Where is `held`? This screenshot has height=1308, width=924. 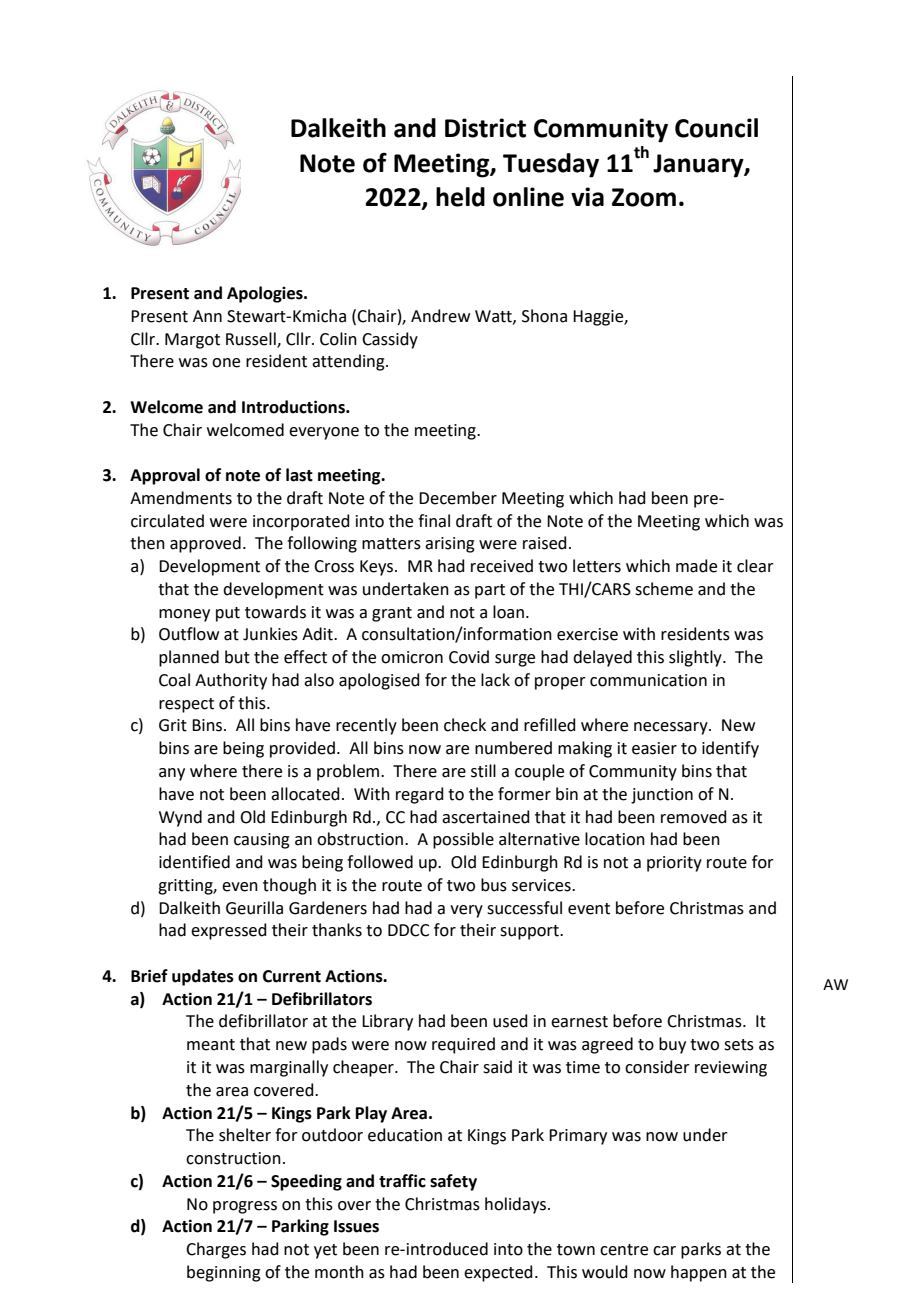
held is located at coordinates (460, 197).
